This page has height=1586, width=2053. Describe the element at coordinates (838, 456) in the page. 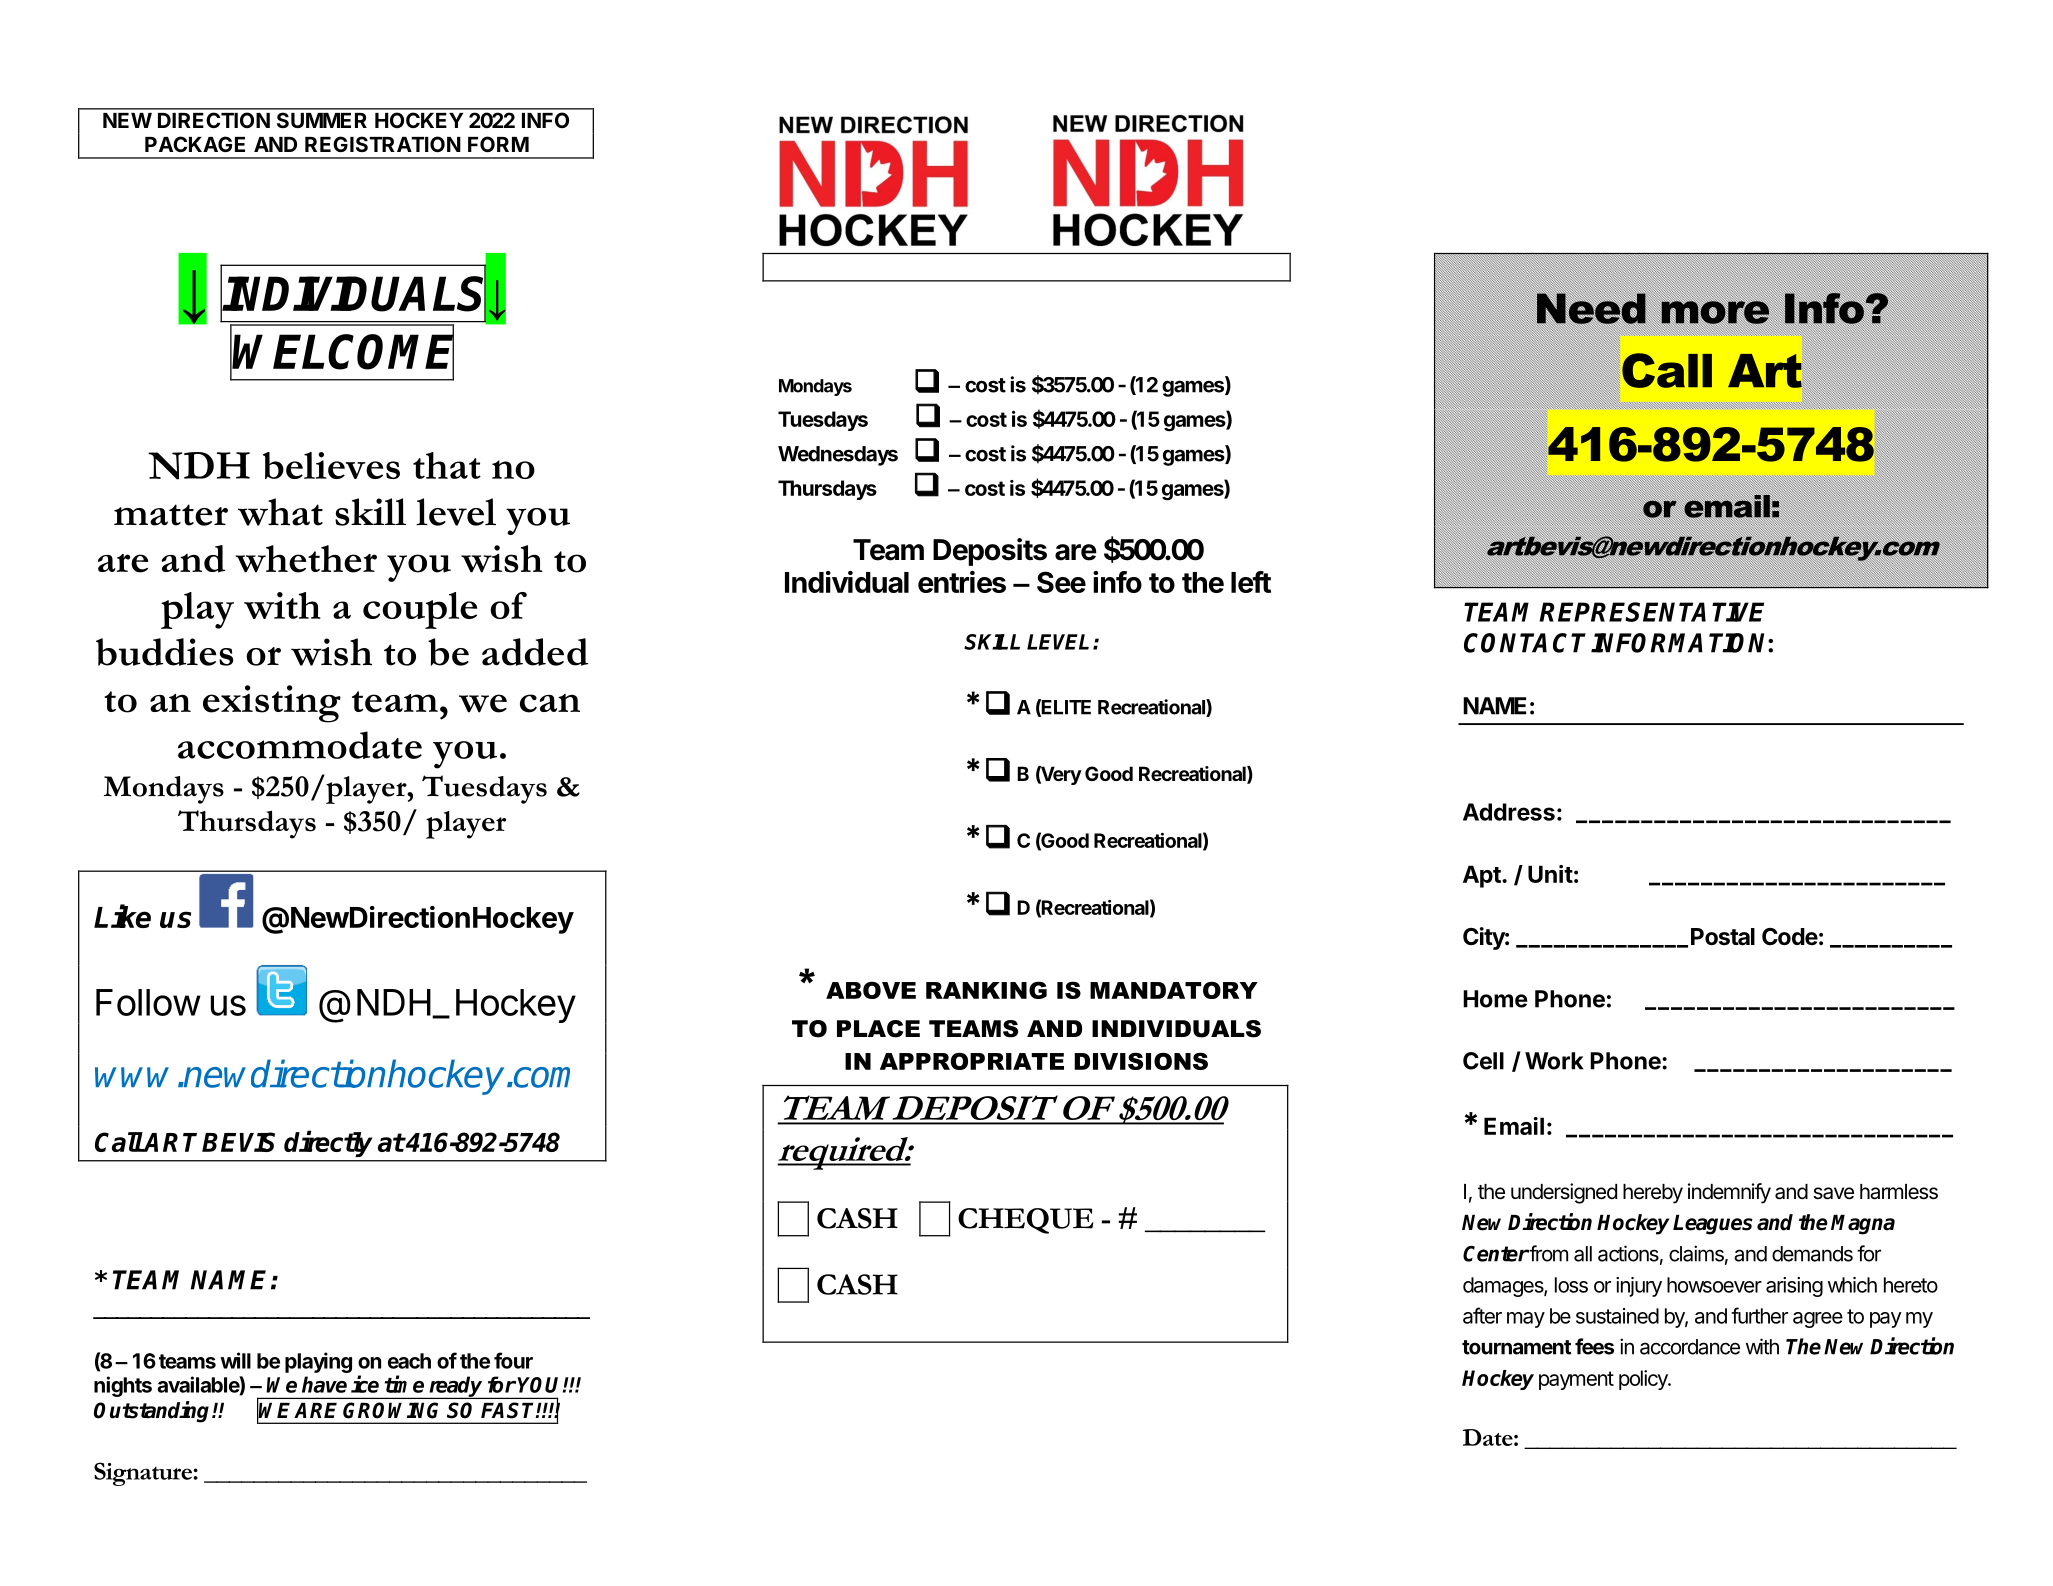

I see `Wednesdays` at that location.
